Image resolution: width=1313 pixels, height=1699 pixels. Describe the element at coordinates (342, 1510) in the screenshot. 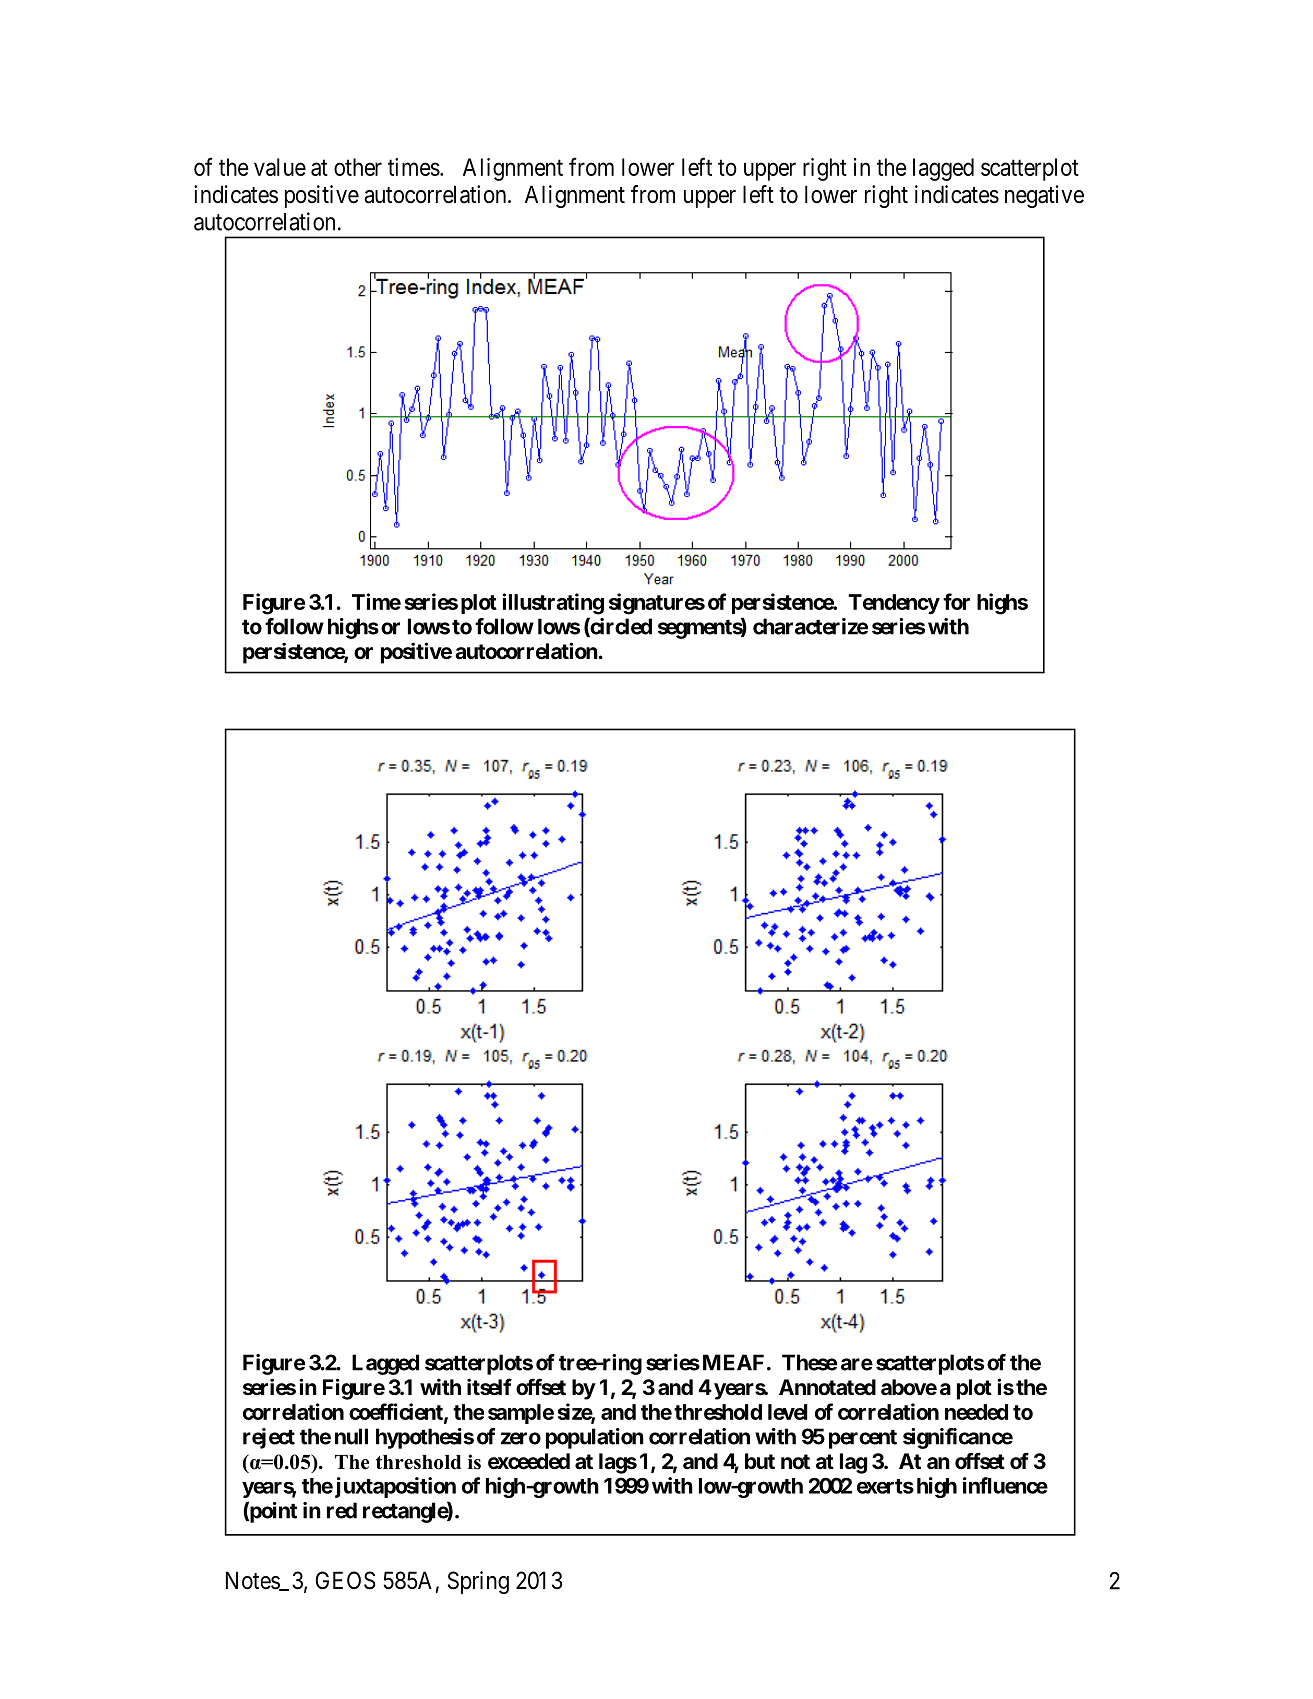

I see `red` at that location.
